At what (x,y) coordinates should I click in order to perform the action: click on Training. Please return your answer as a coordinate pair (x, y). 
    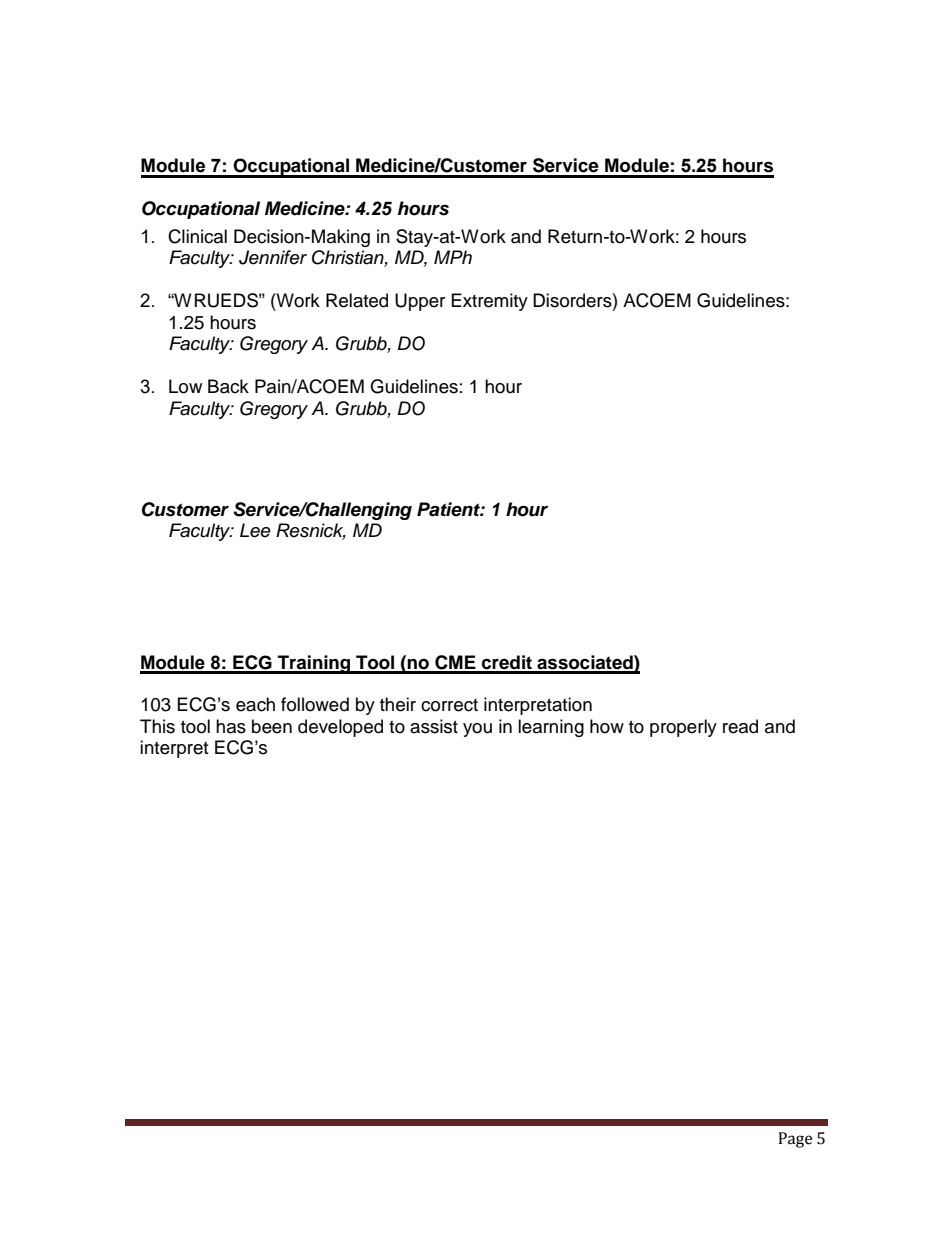
    Looking at the image, I should click on (314, 664).
